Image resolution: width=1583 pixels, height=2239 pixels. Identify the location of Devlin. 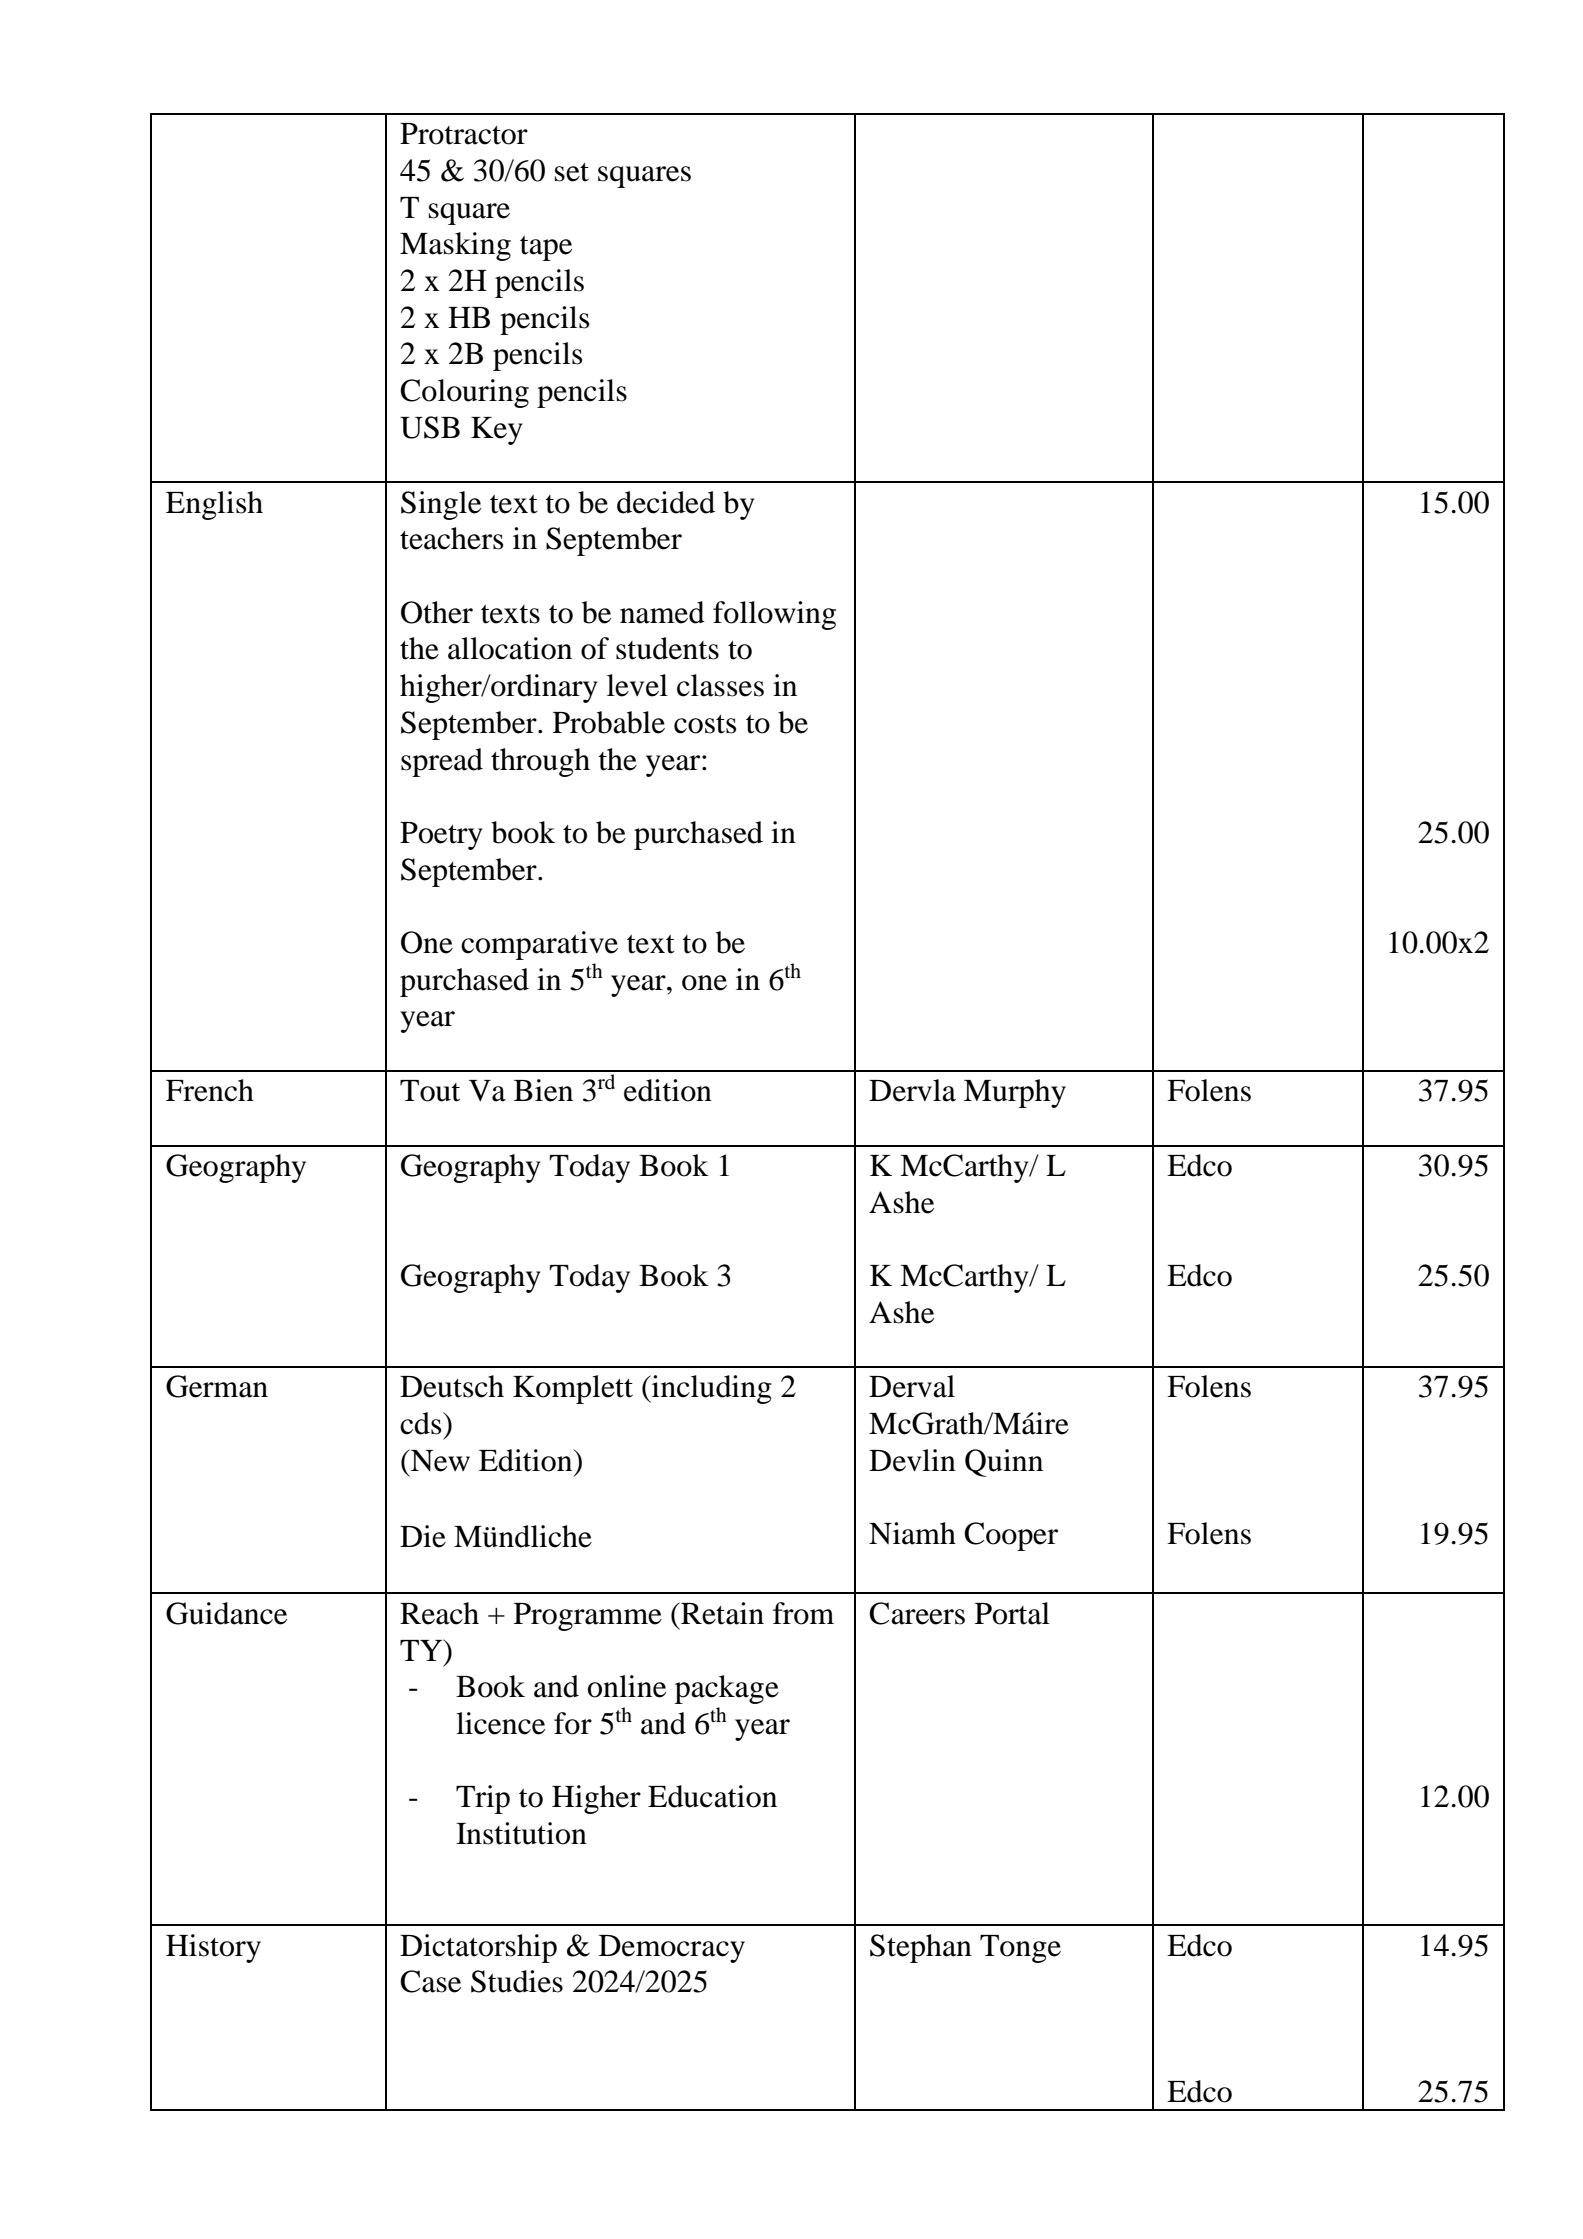
(912, 1460).
